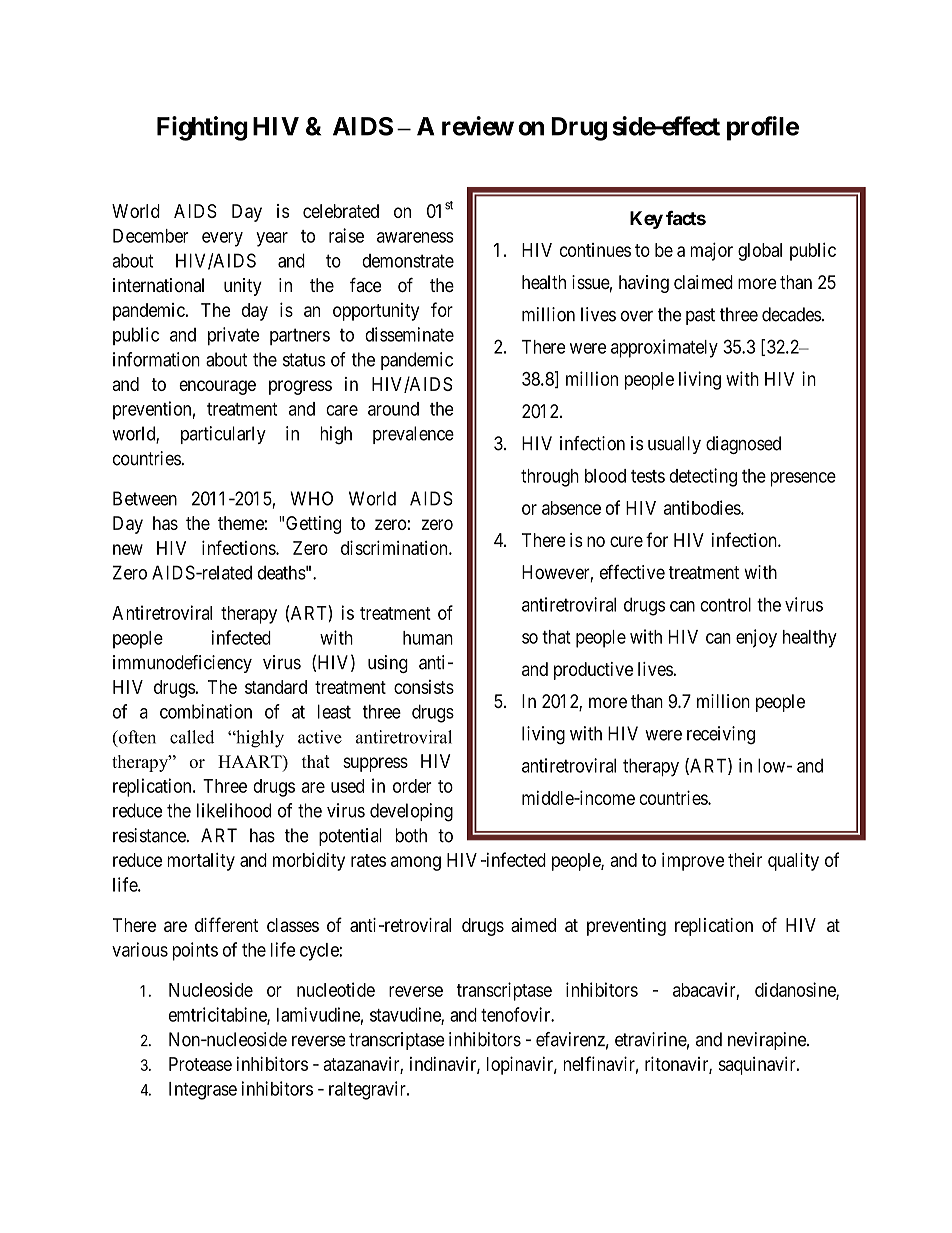 The height and width of the document is (1233, 952). I want to click on human, so click(428, 638).
